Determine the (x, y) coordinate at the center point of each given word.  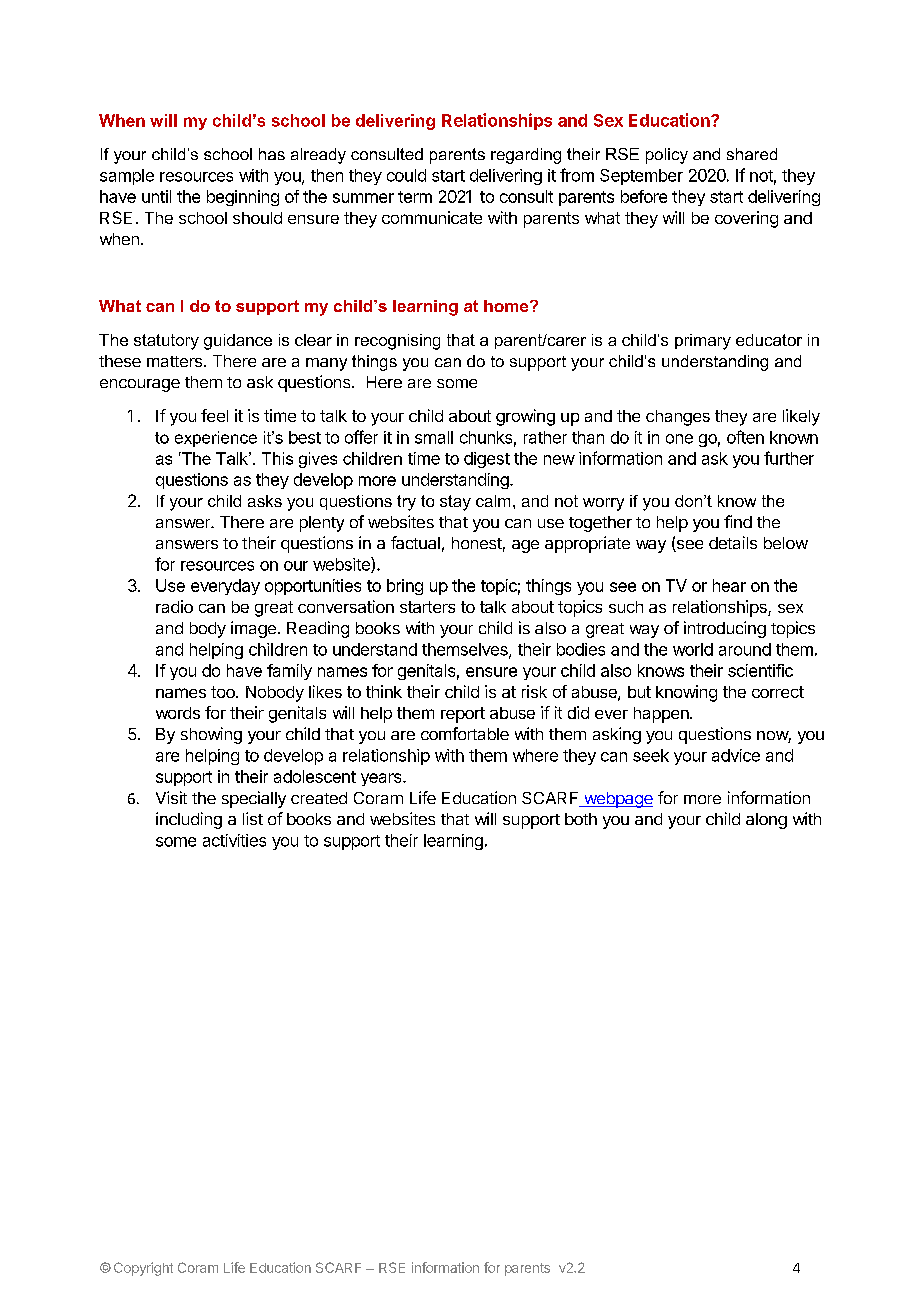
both (581, 819)
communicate (432, 217)
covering (746, 219)
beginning (243, 198)
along (766, 821)
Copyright (143, 1269)
